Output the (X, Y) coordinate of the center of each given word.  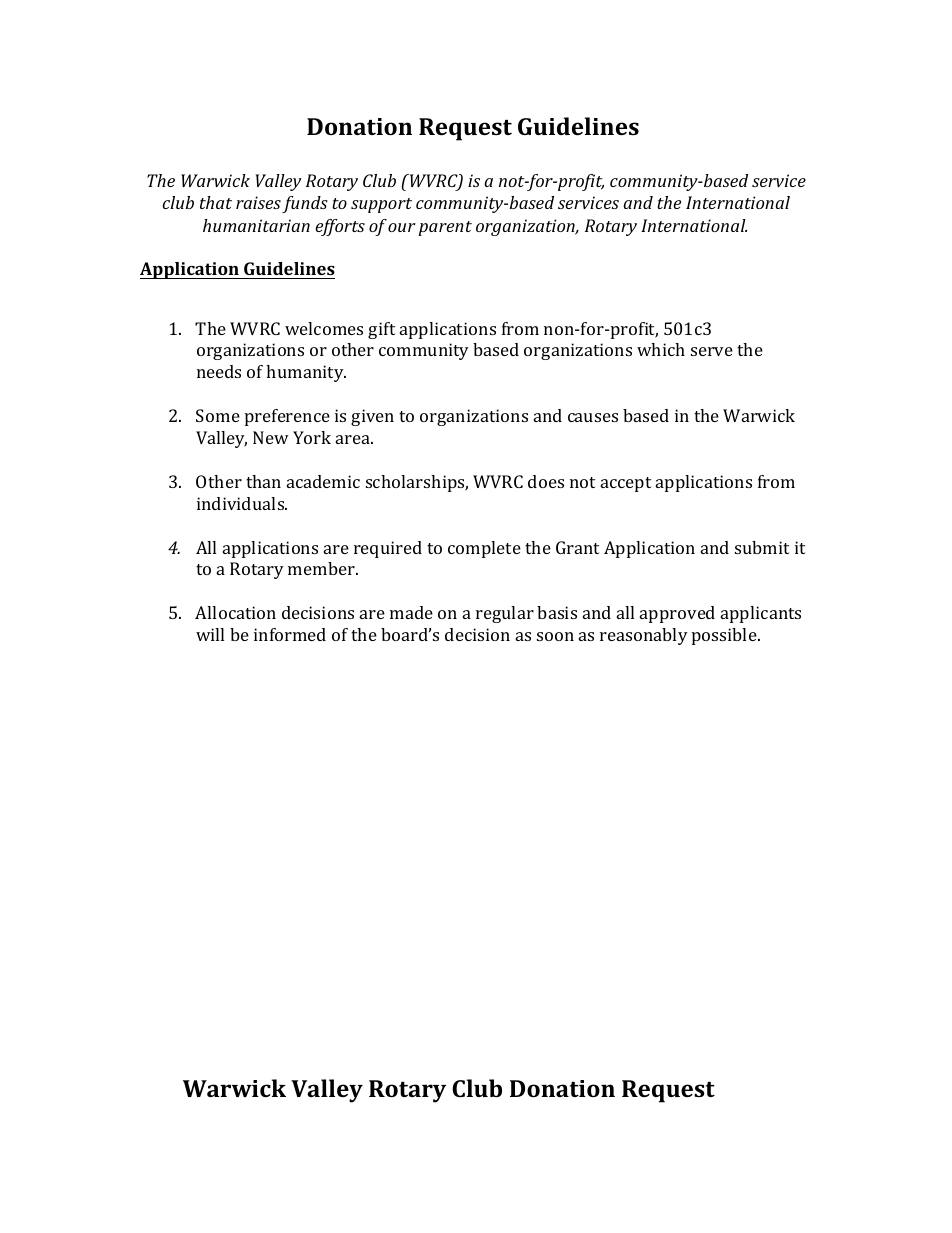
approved (677, 614)
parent (445, 228)
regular (505, 614)
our (402, 227)
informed (290, 634)
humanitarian (256, 225)
